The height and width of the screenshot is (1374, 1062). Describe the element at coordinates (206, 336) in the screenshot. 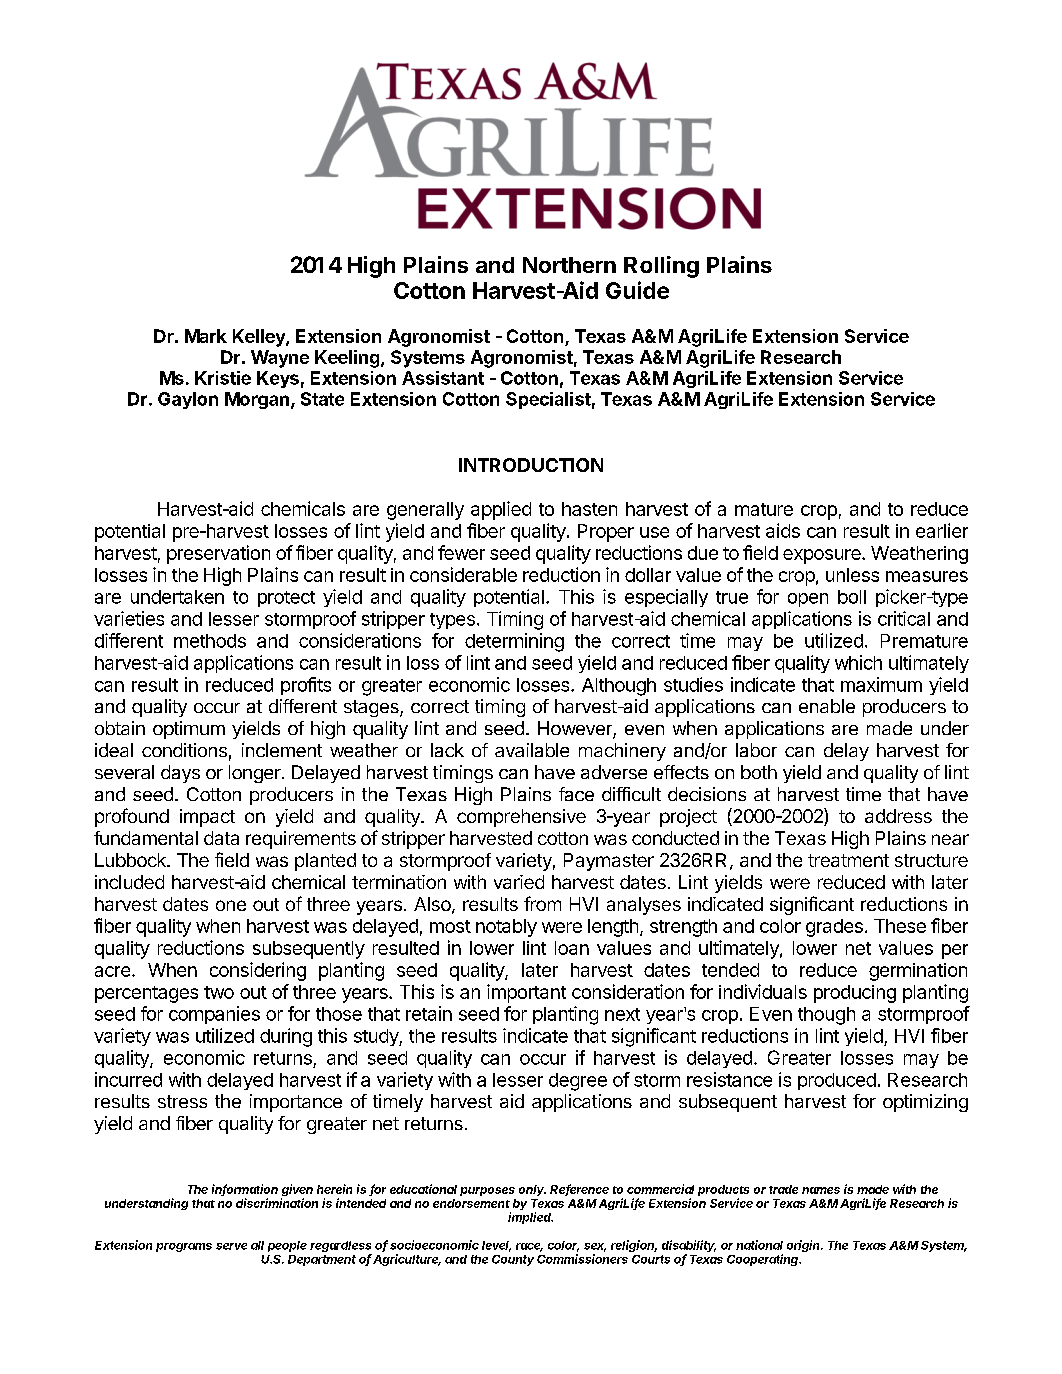

I see `Mark` at that location.
